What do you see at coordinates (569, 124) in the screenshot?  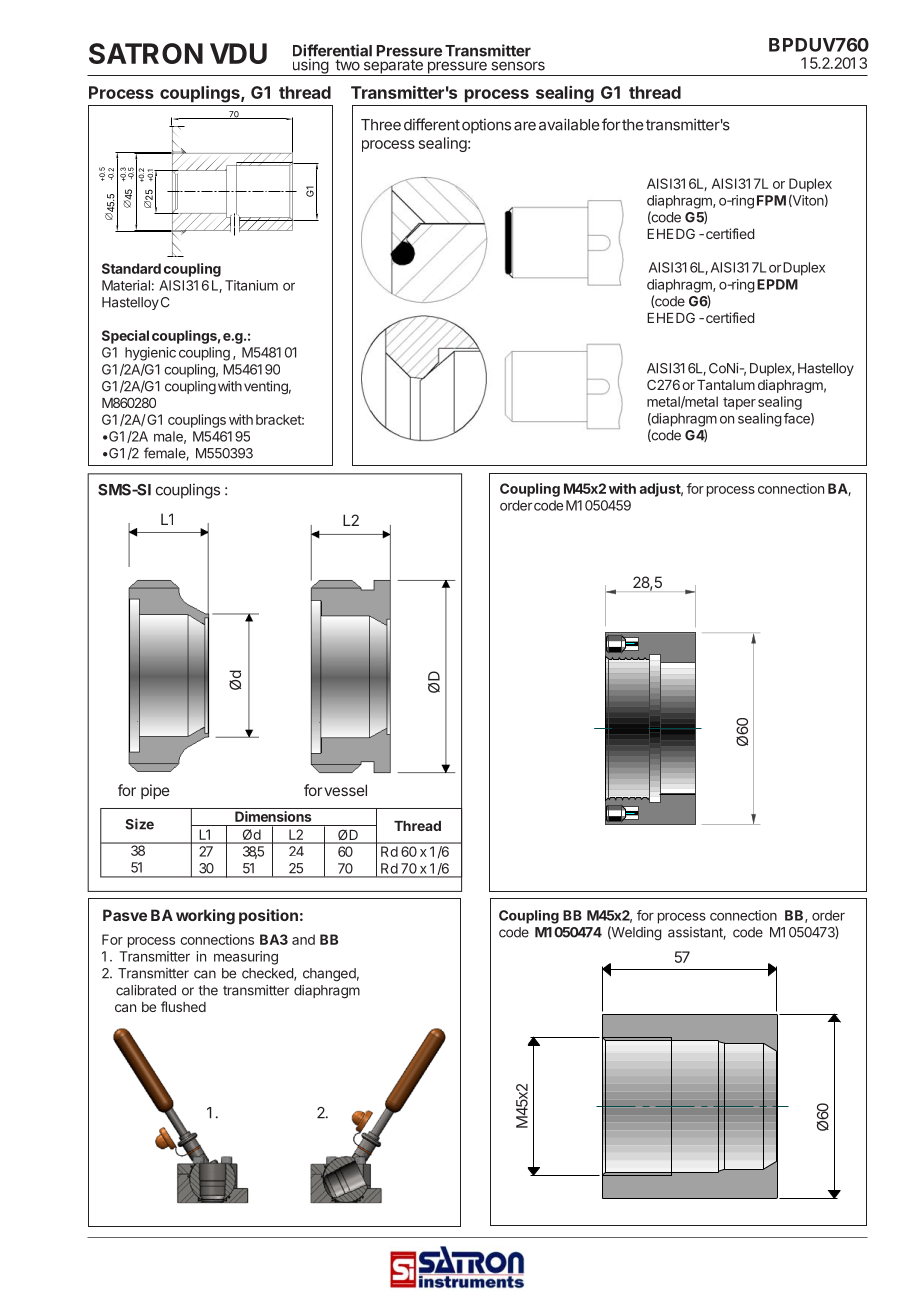 I see `available` at bounding box center [569, 124].
